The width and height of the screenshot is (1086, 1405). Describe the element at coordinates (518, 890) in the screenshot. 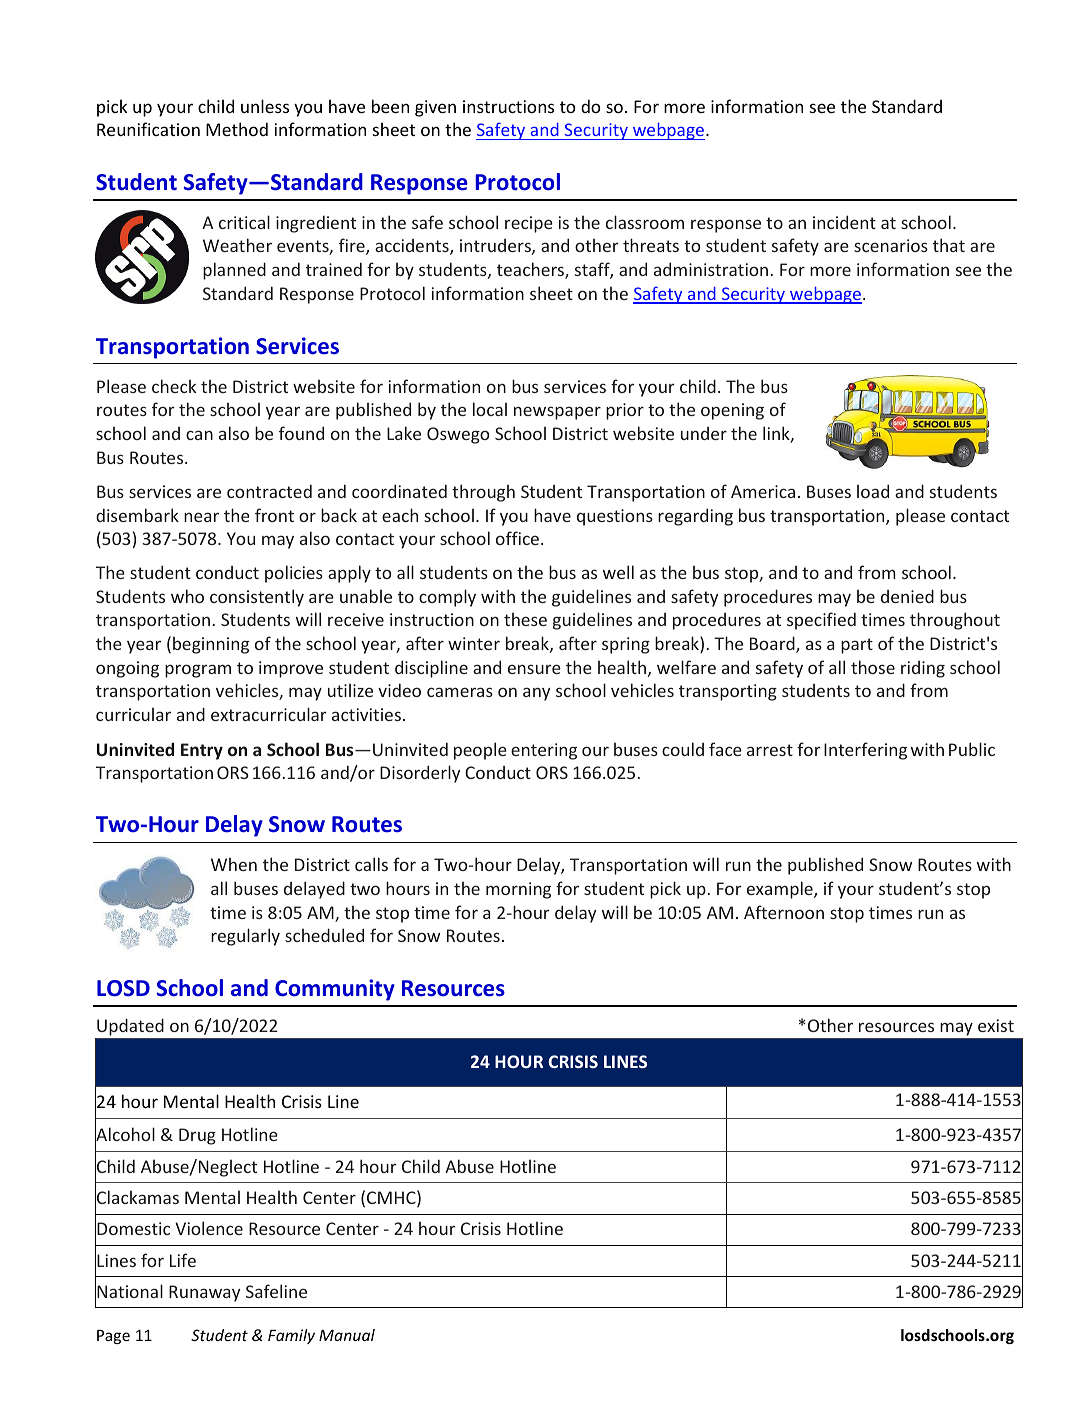

I see `morning` at that location.
